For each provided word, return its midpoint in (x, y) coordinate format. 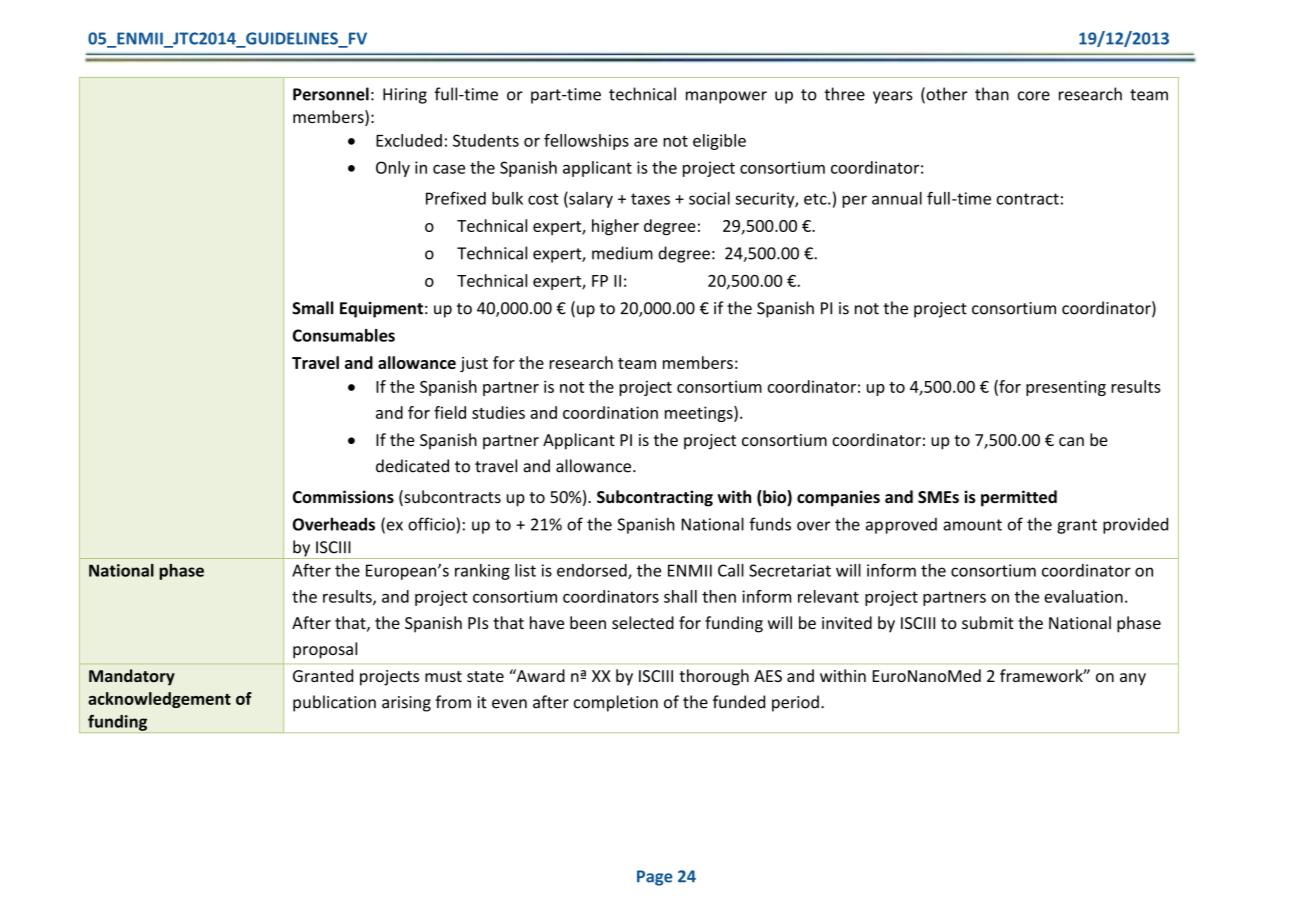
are (646, 142)
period (795, 703)
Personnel (331, 94)
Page (654, 878)
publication (334, 703)
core (1034, 96)
